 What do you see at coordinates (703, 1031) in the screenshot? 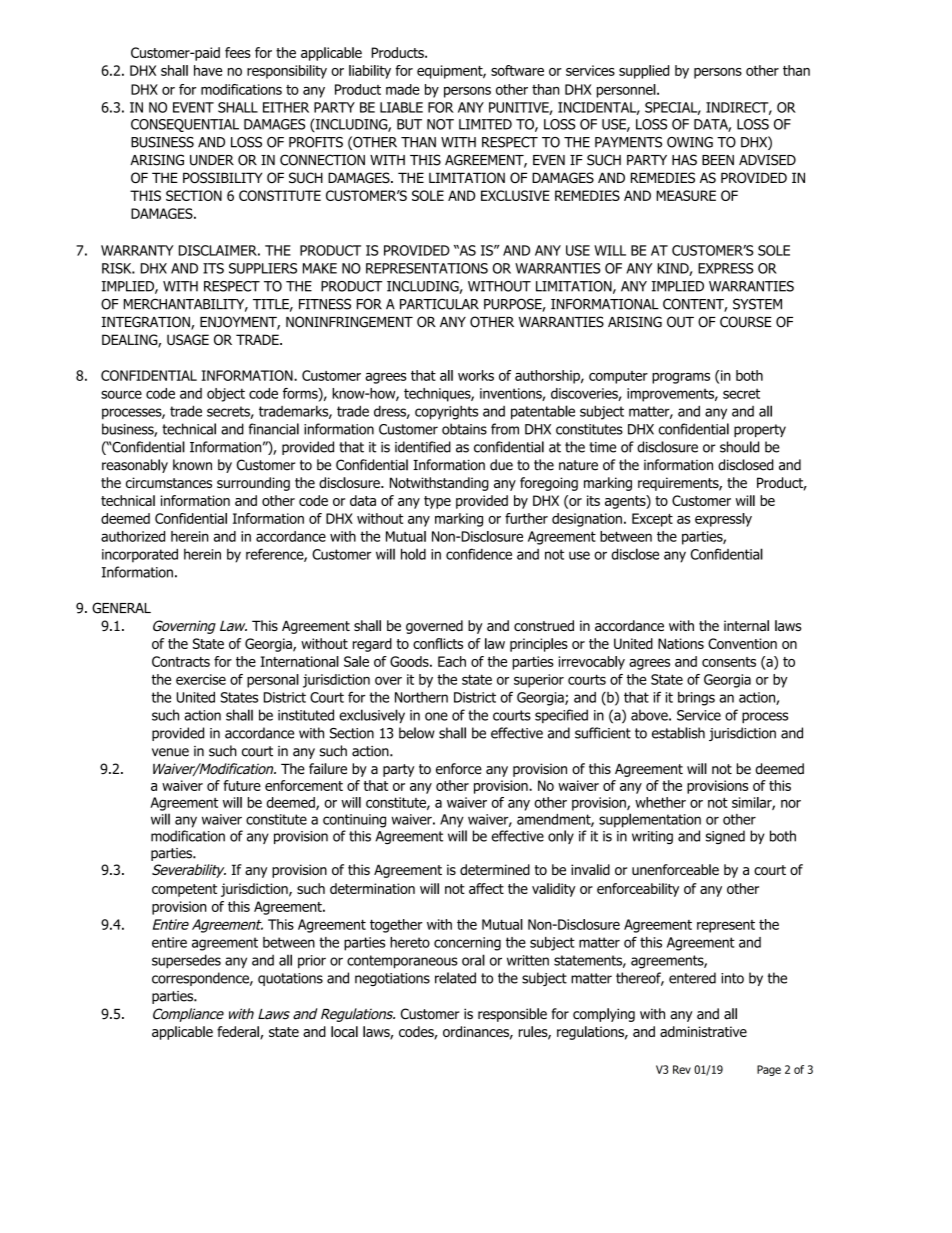
I see `administrative` at bounding box center [703, 1031].
